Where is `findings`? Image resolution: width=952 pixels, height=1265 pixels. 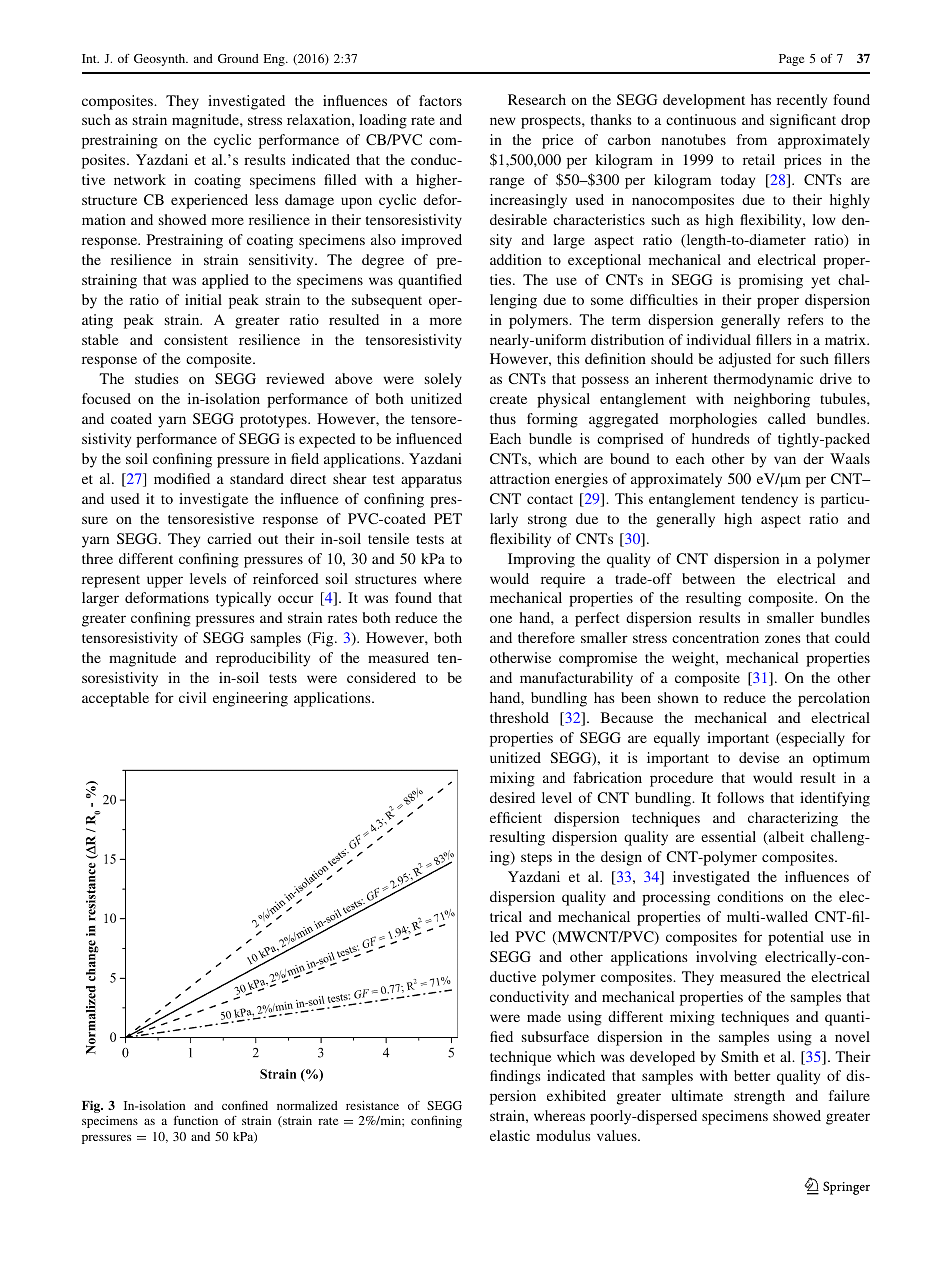 findings is located at coordinates (515, 1077).
